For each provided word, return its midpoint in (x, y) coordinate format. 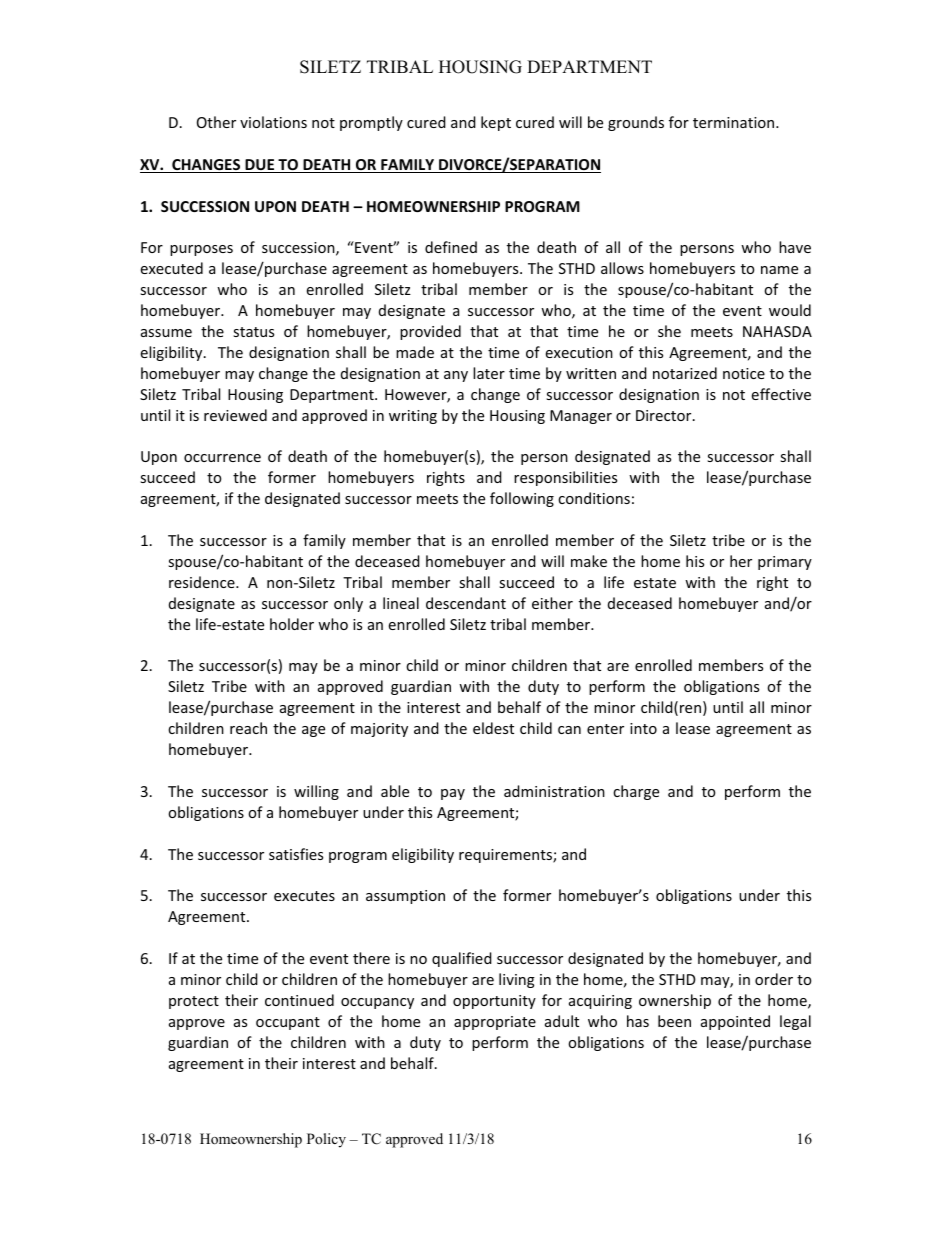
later (489, 373)
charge (636, 792)
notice (744, 373)
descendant (466, 603)
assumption (405, 897)
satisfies (296, 854)
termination (735, 122)
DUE (260, 166)
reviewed (235, 415)
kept (496, 123)
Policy (326, 1140)
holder (292, 624)
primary (785, 563)
